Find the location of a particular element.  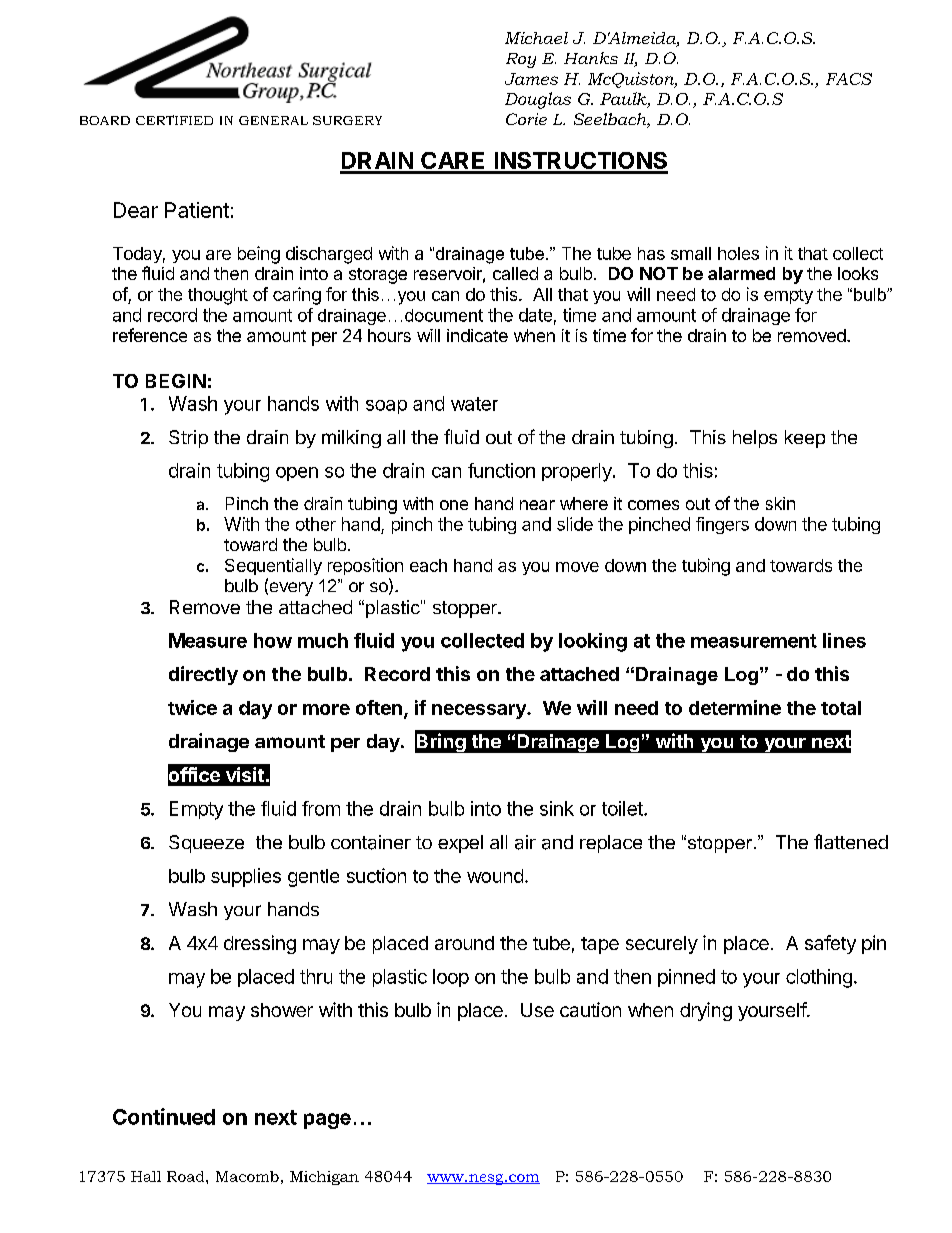

Road is located at coordinates (187, 1176).
